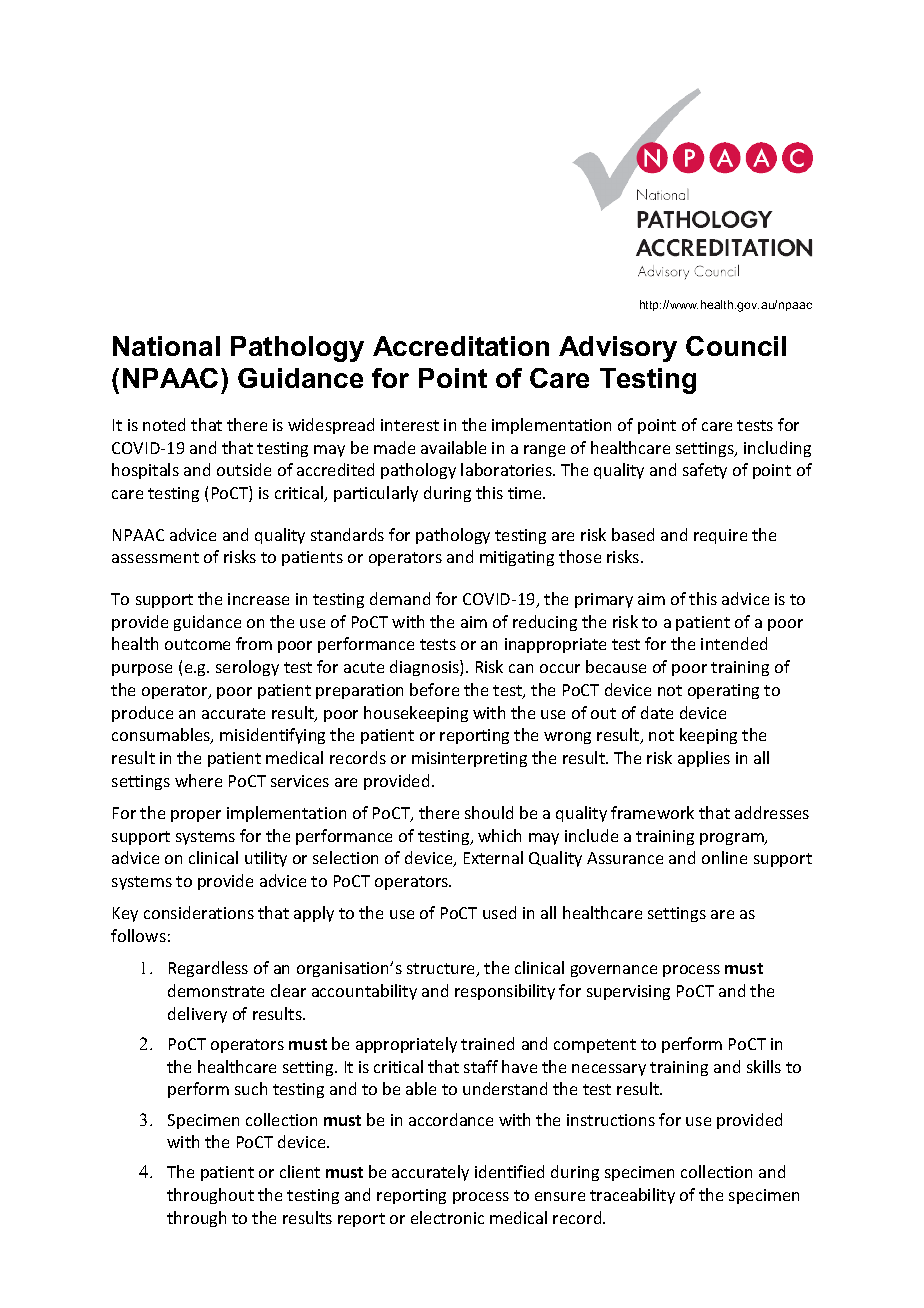 The width and height of the screenshot is (924, 1308). Describe the element at coordinates (499, 912) in the screenshot. I see `used` at that location.
